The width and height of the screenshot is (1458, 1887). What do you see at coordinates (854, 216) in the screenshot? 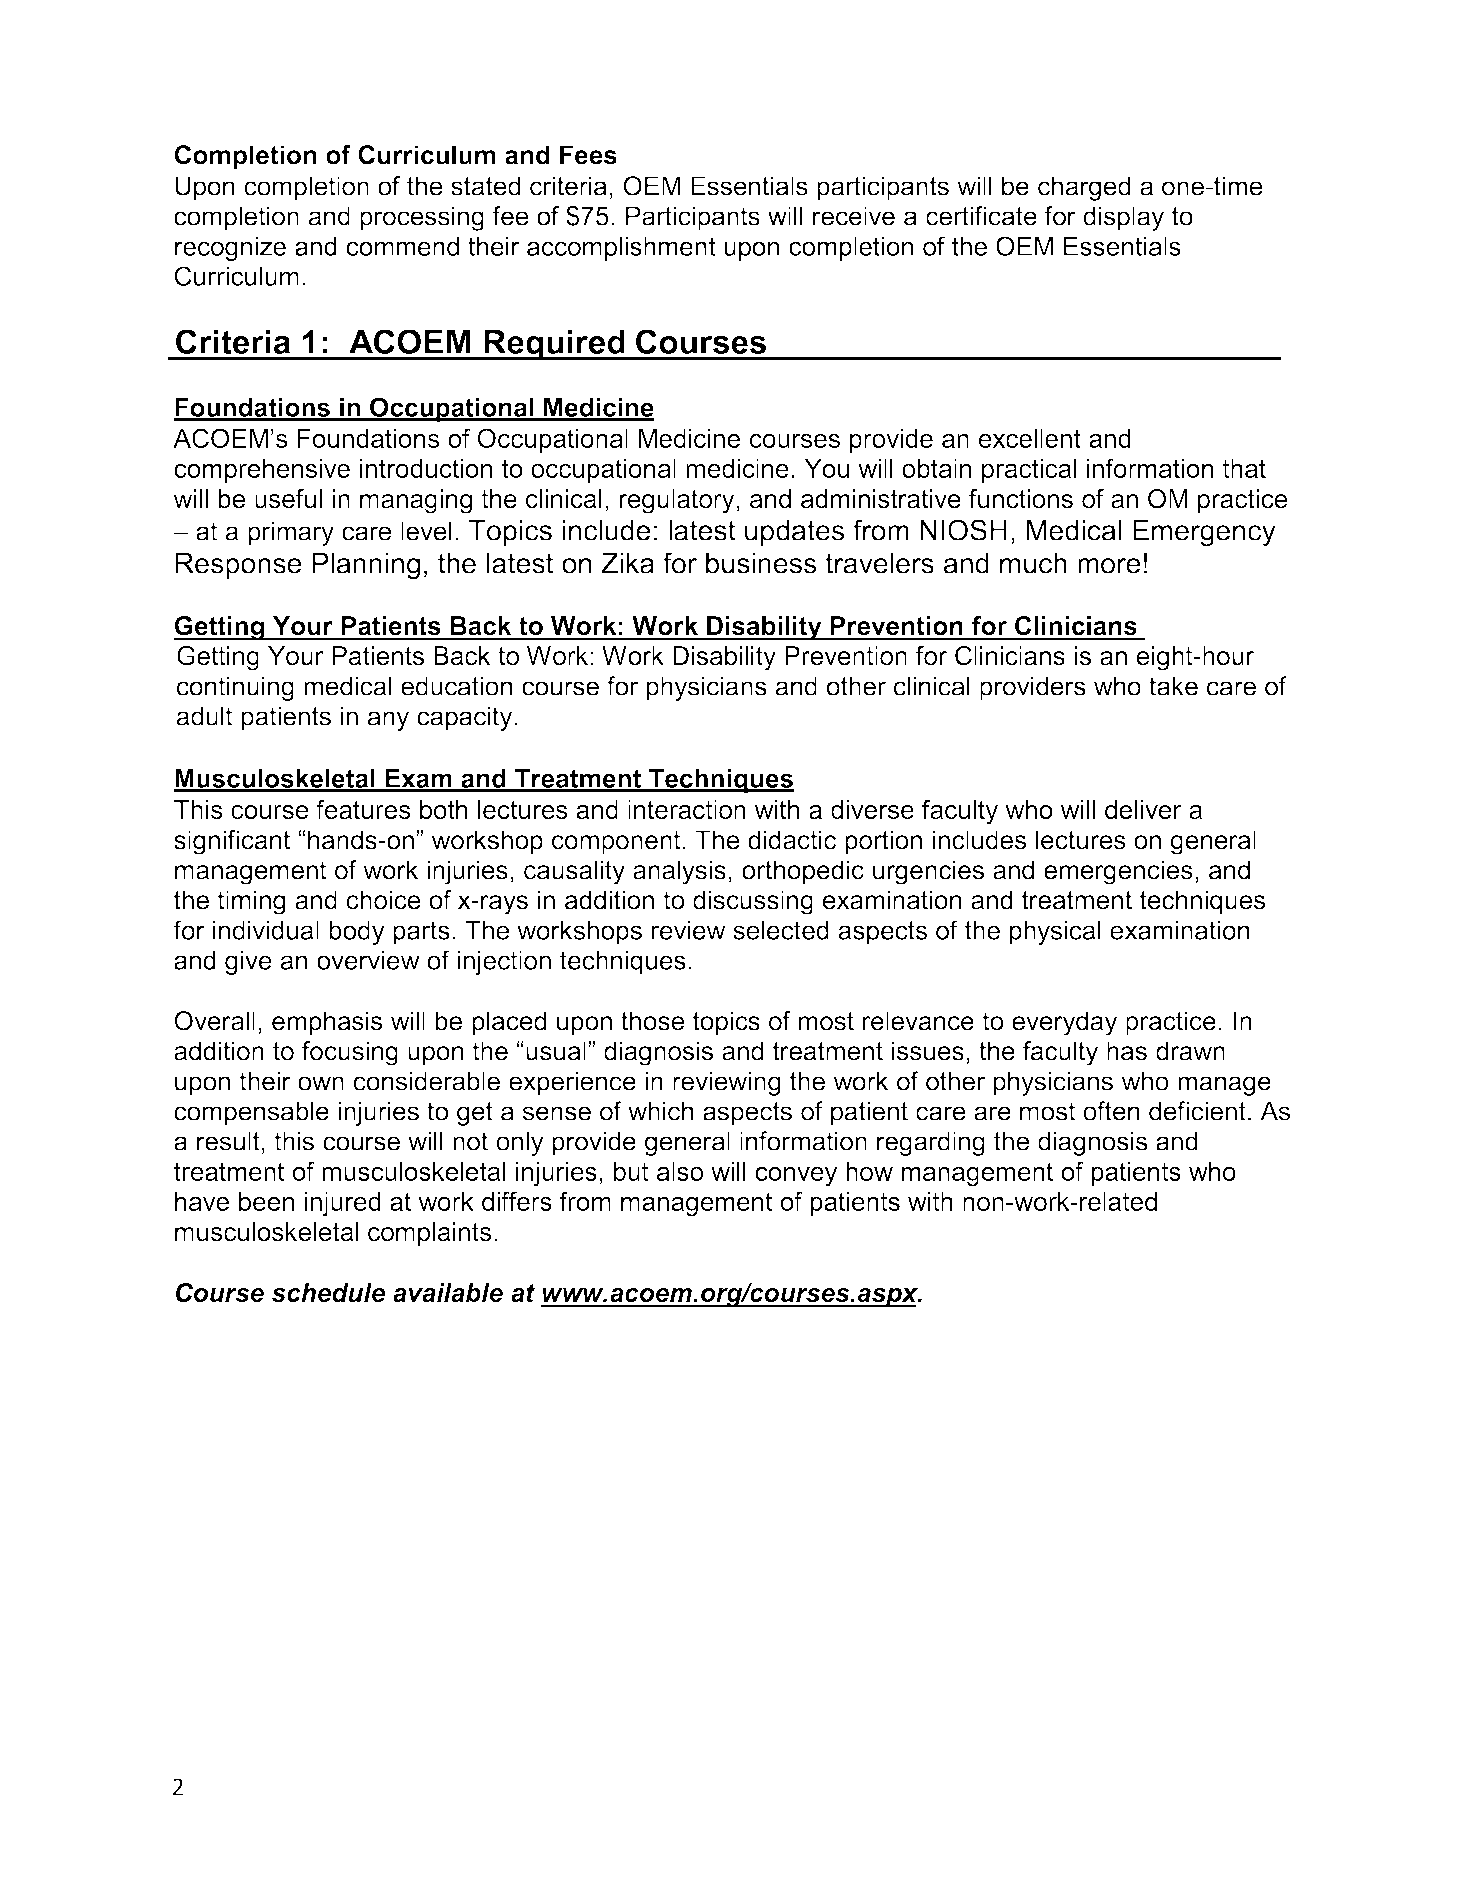
I see `receive` at bounding box center [854, 216].
